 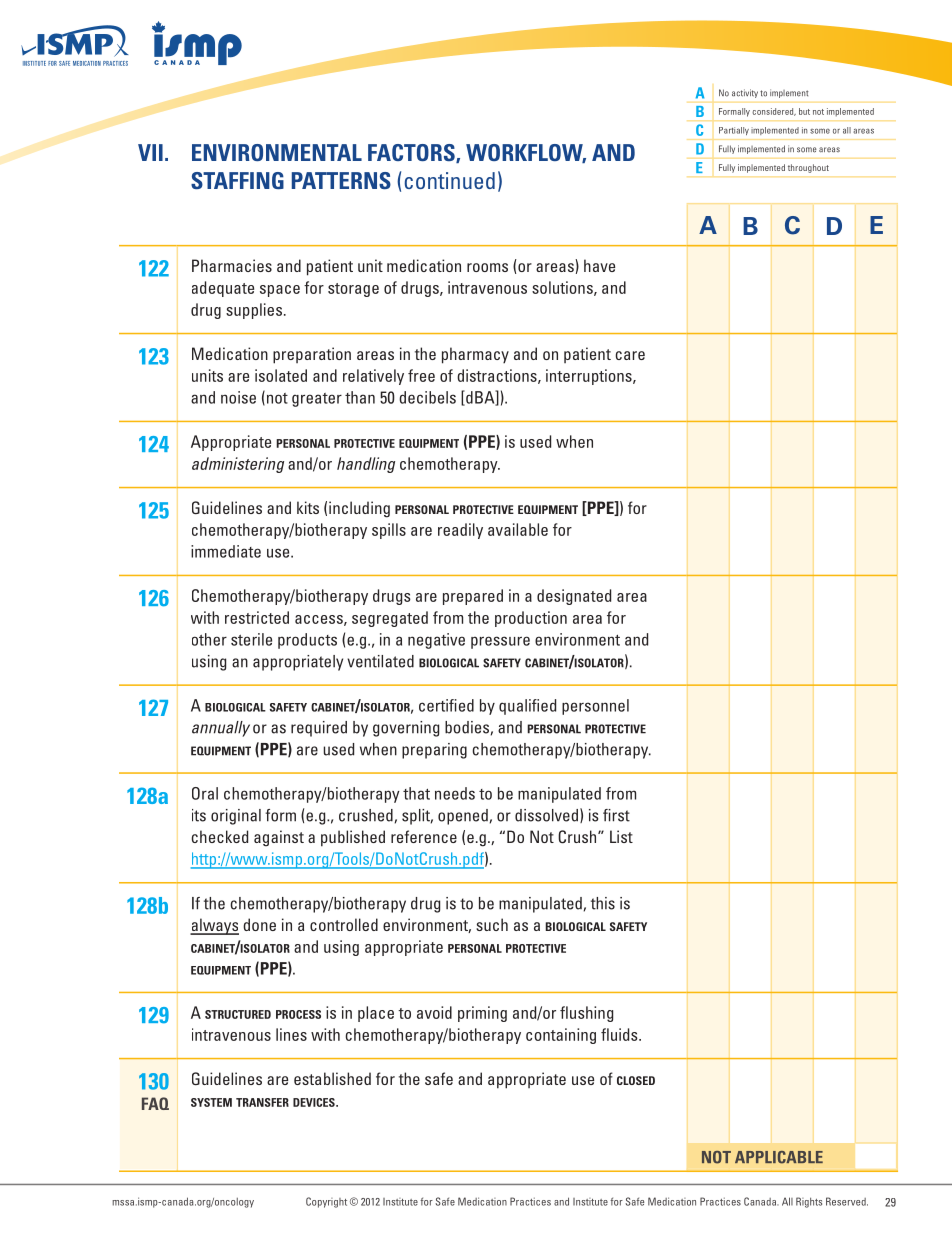 I want to click on care, so click(x=630, y=355).
